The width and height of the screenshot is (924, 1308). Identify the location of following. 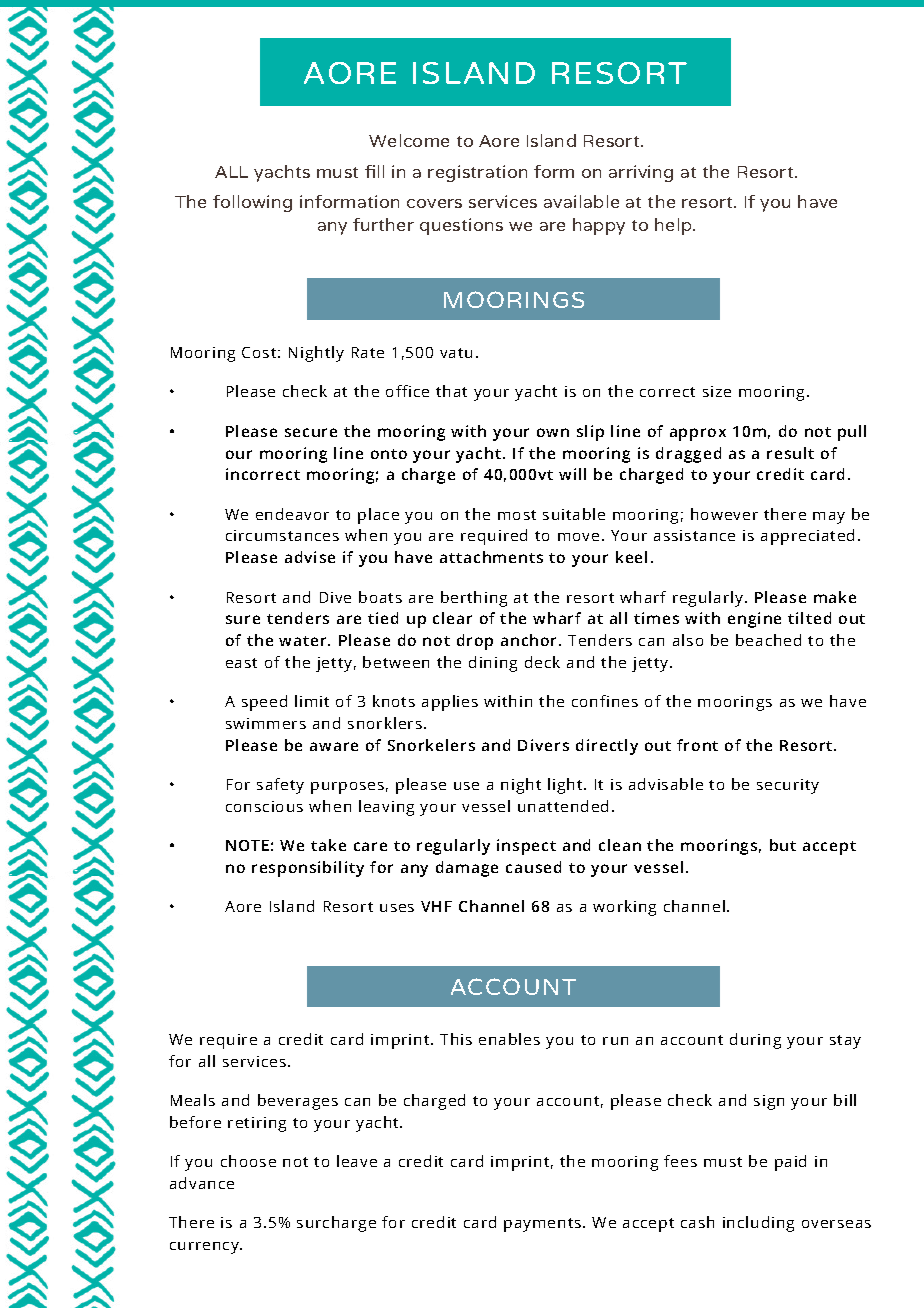
(252, 203).
